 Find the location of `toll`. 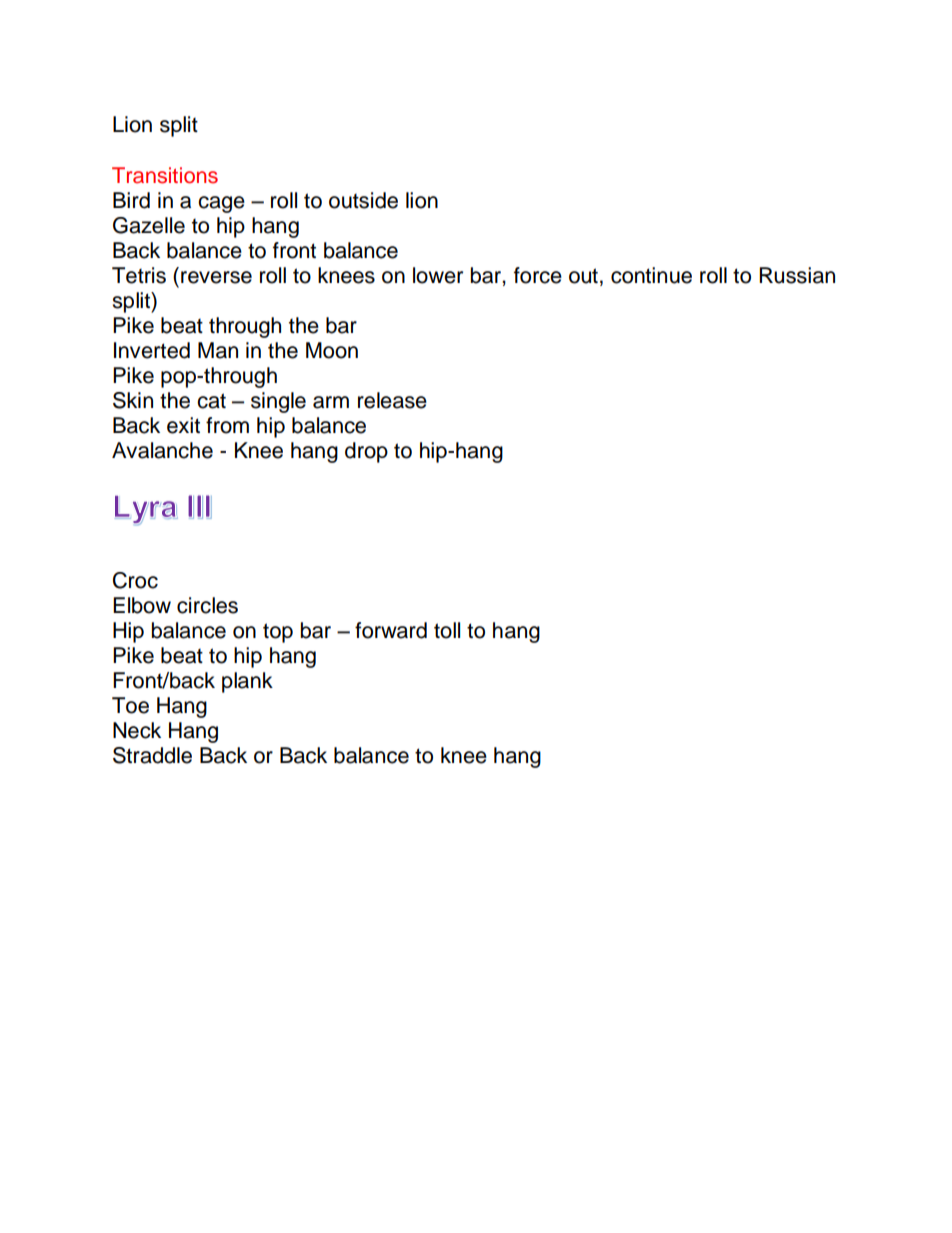

toll is located at coordinates (447, 630).
